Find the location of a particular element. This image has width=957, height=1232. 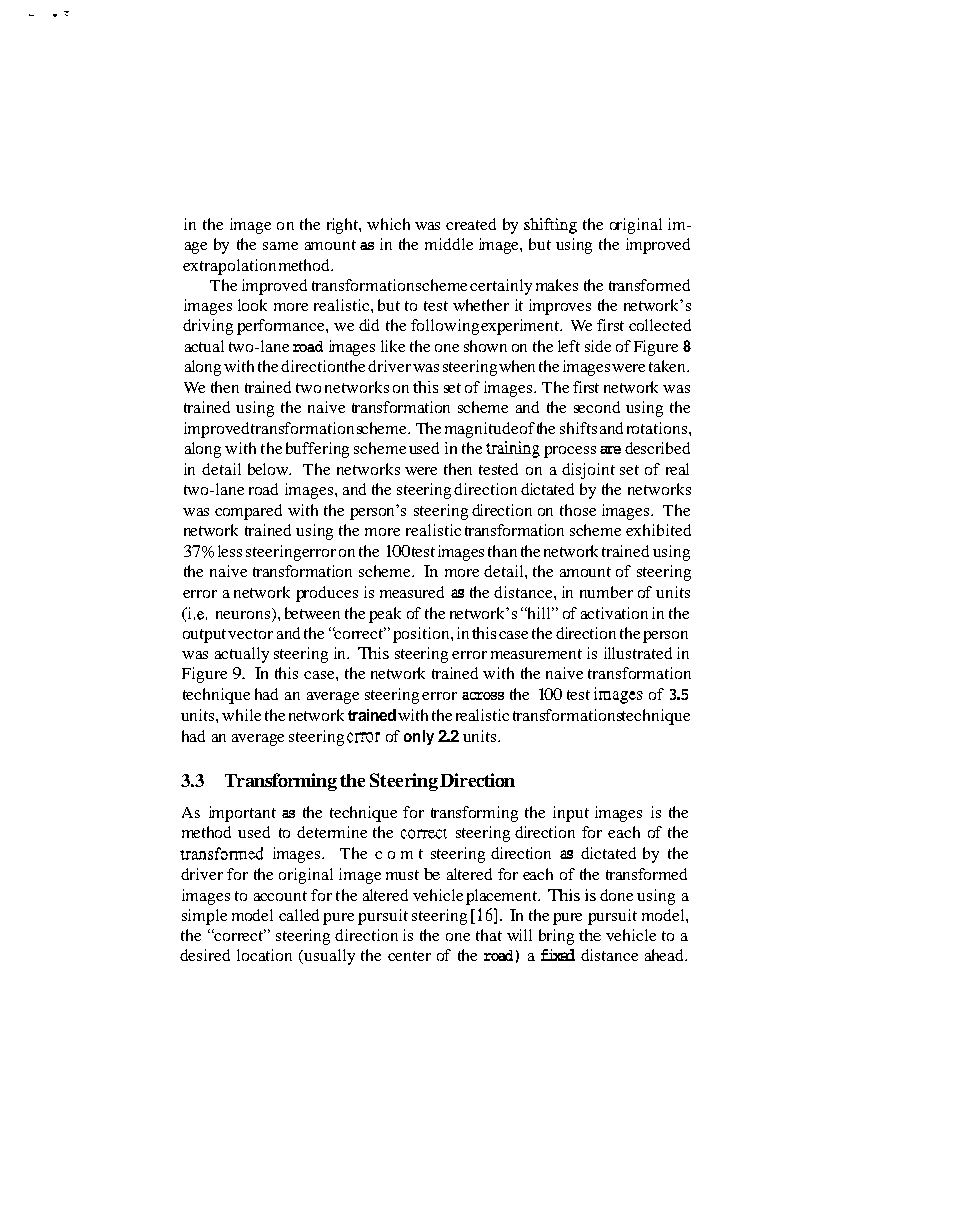

center is located at coordinates (409, 956).
